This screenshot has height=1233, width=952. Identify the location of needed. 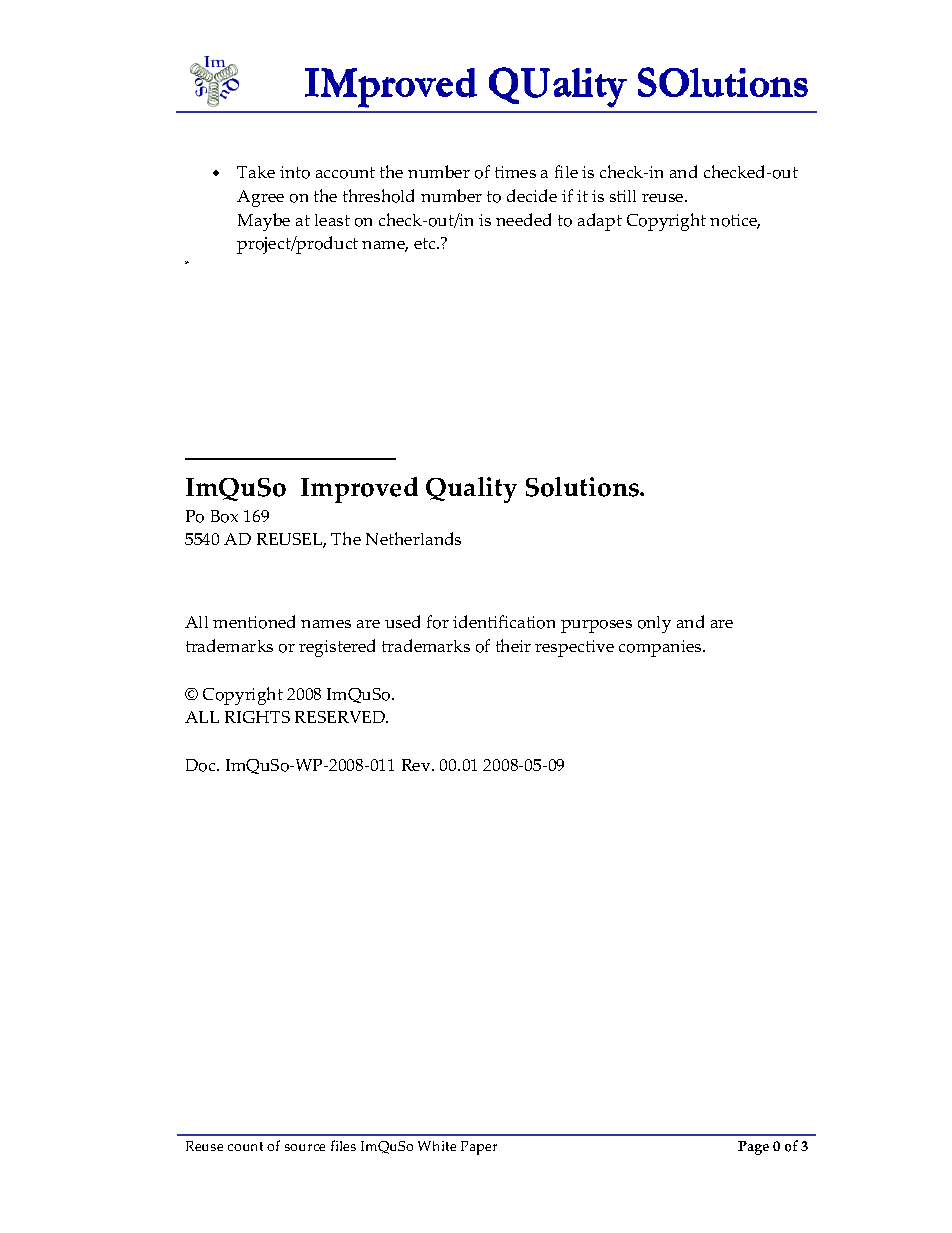
(523, 219).
